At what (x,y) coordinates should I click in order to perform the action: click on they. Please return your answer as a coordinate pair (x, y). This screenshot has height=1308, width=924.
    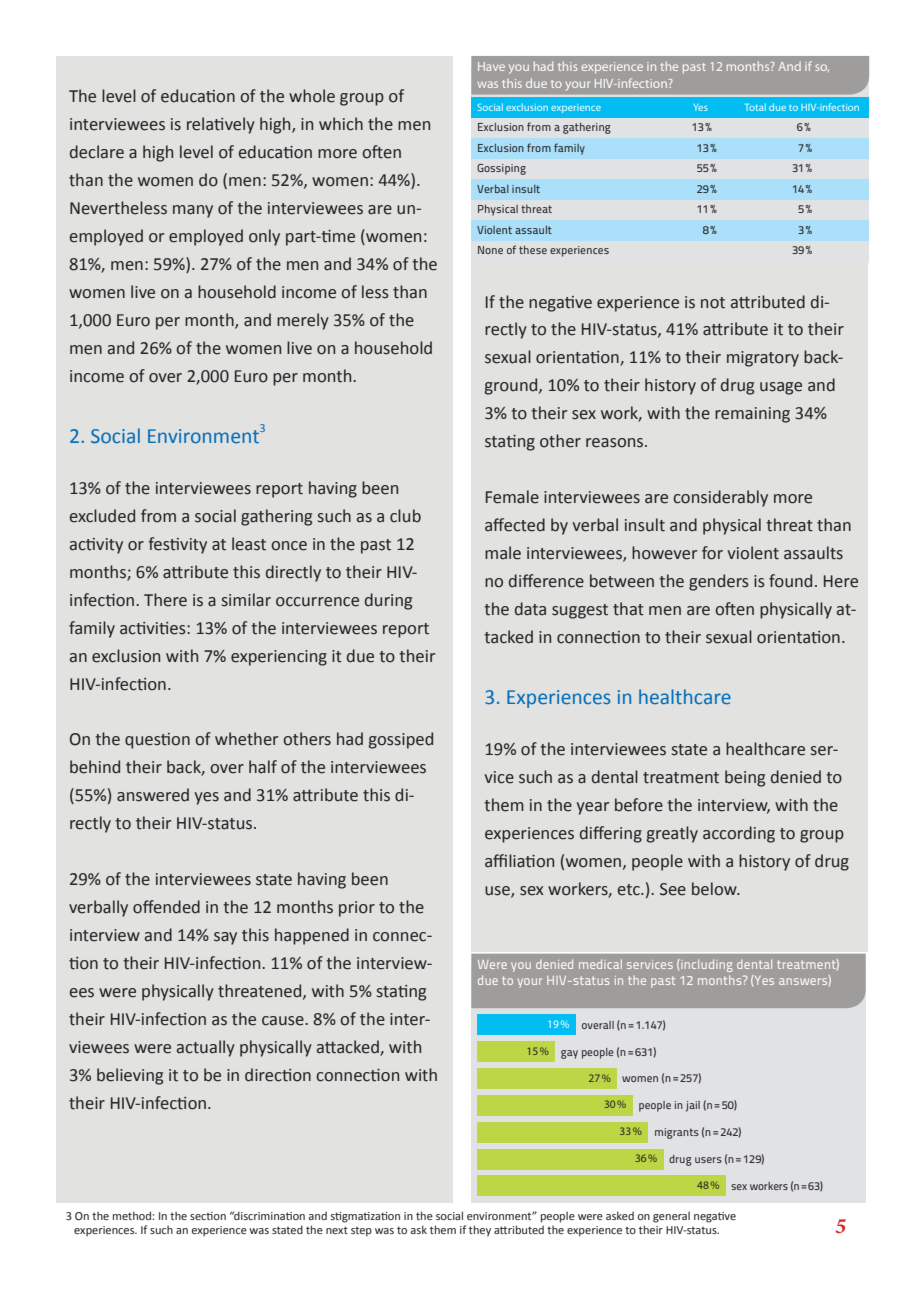
    Looking at the image, I should click on (480, 1231).
